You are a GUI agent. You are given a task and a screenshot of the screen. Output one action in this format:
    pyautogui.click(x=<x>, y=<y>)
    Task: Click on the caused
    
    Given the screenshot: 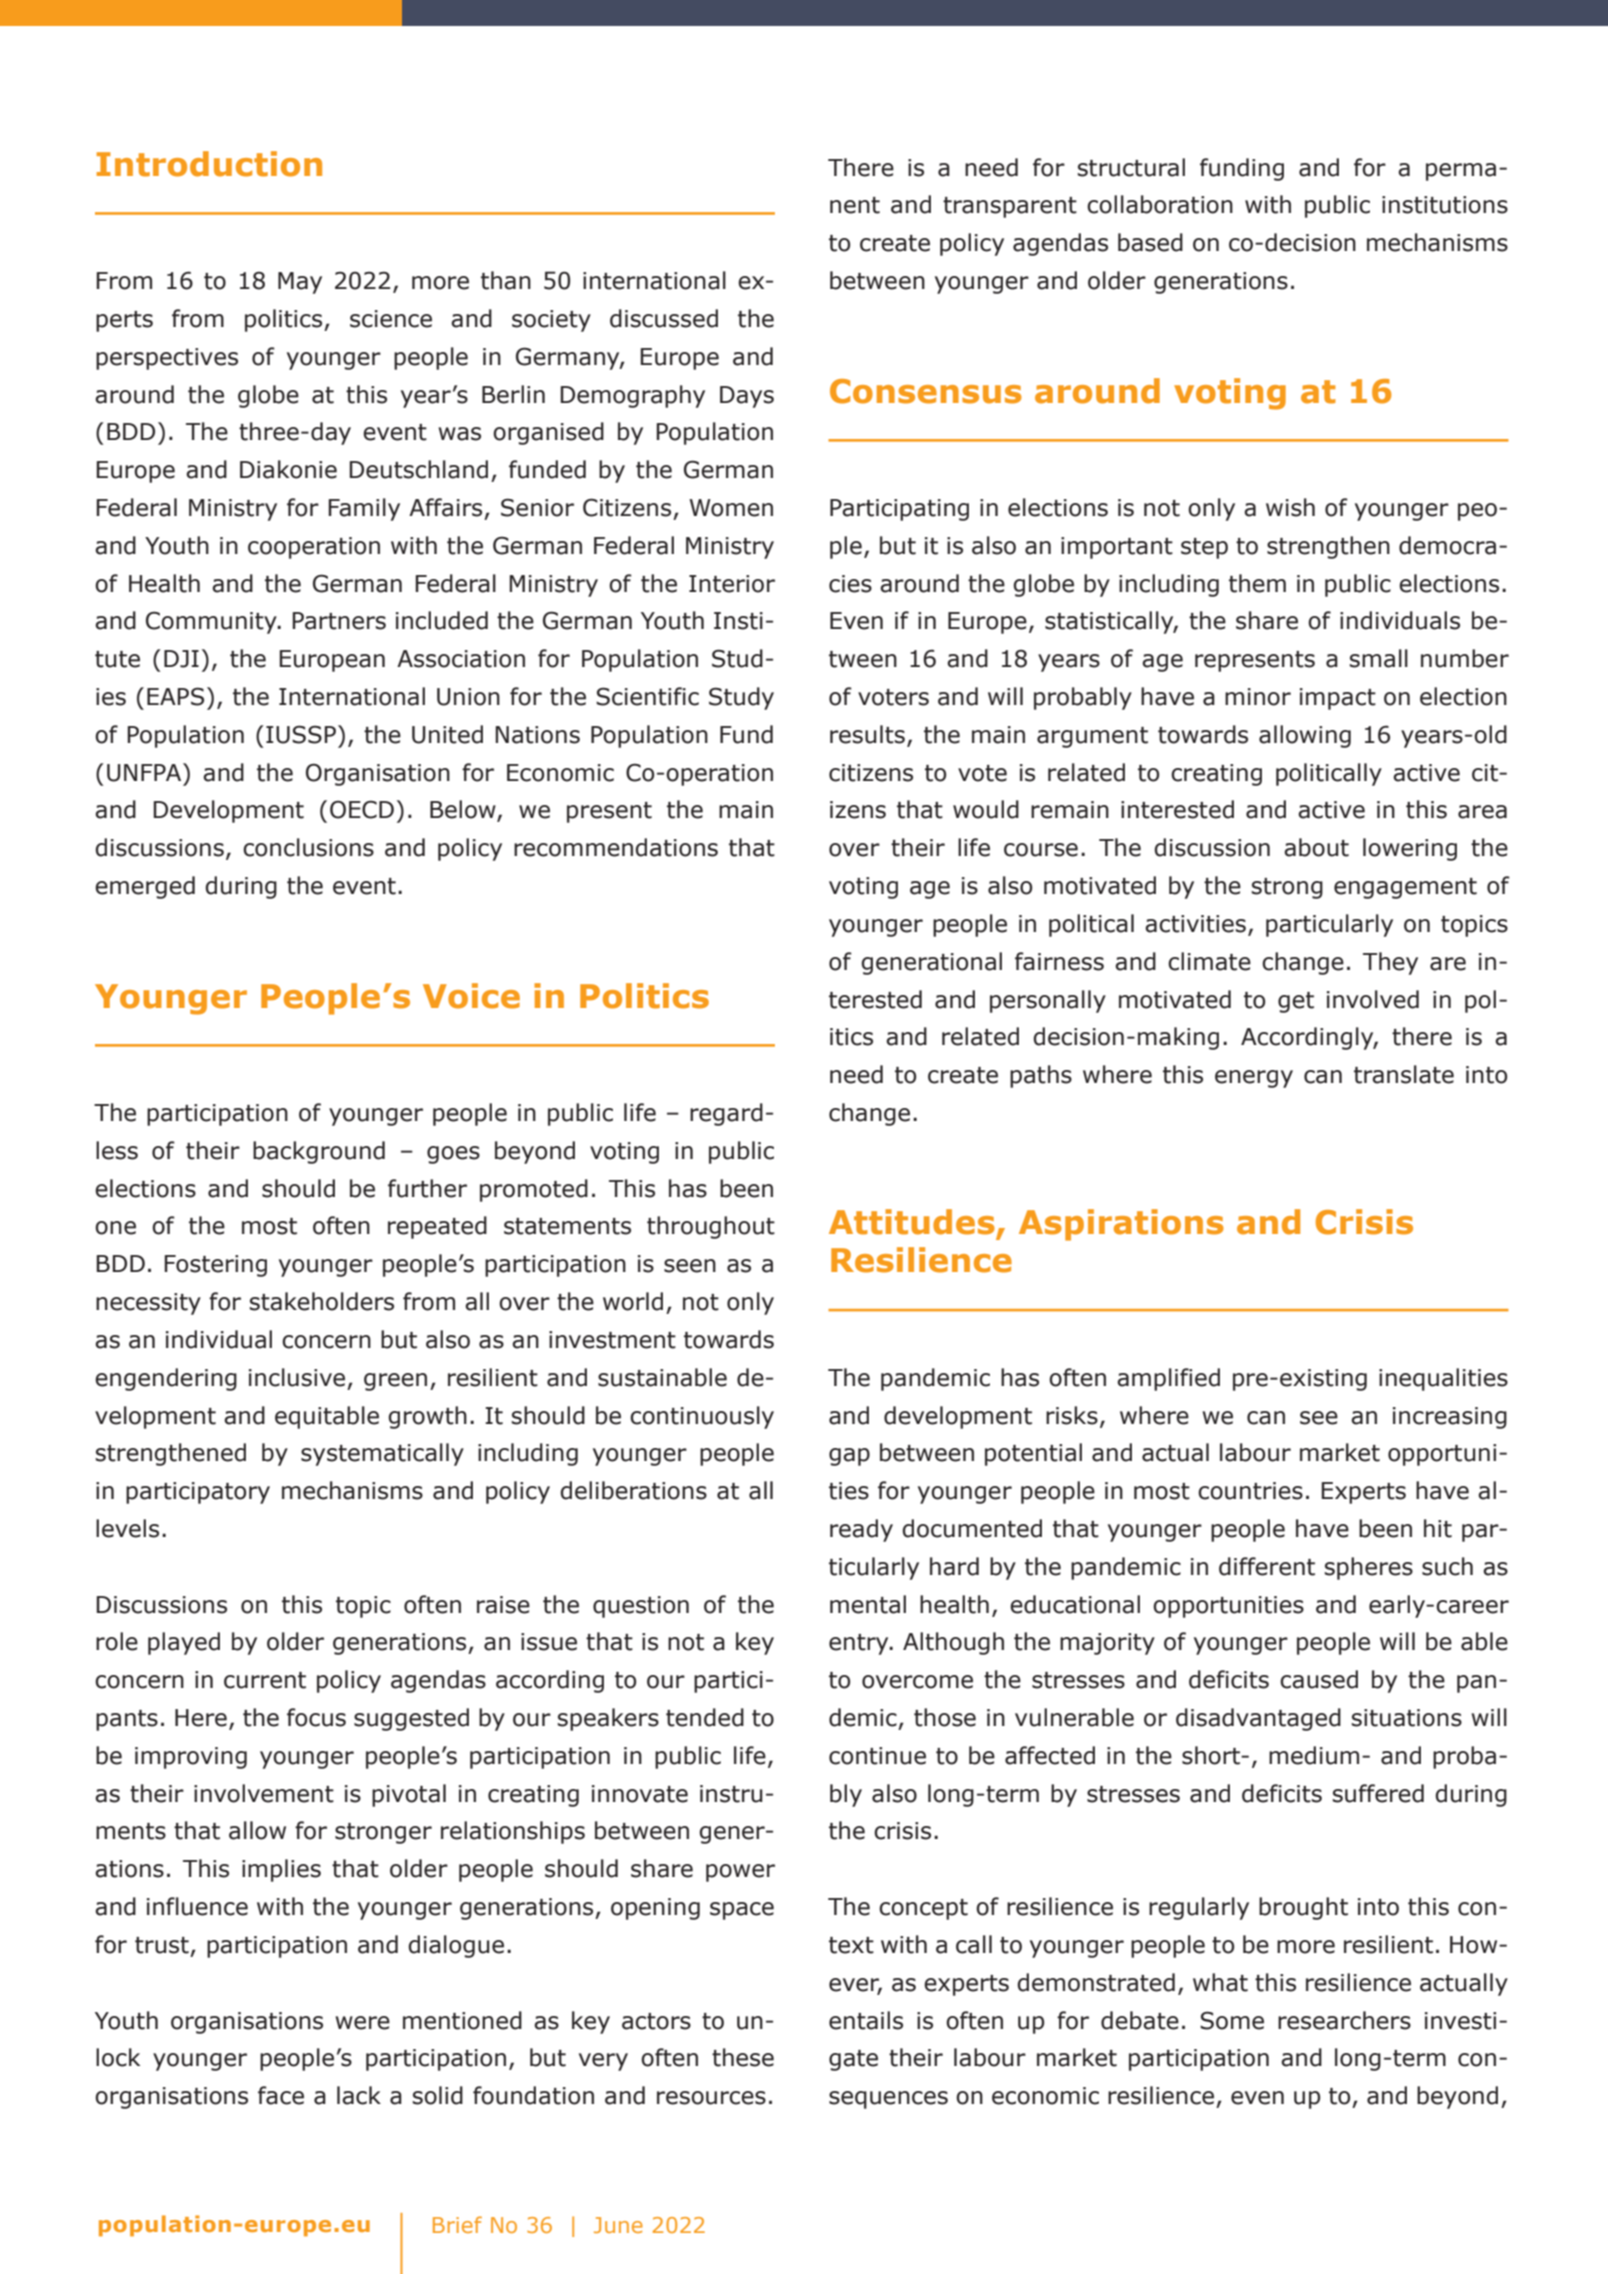 What is the action you would take?
    pyautogui.click(x=1319, y=1679)
